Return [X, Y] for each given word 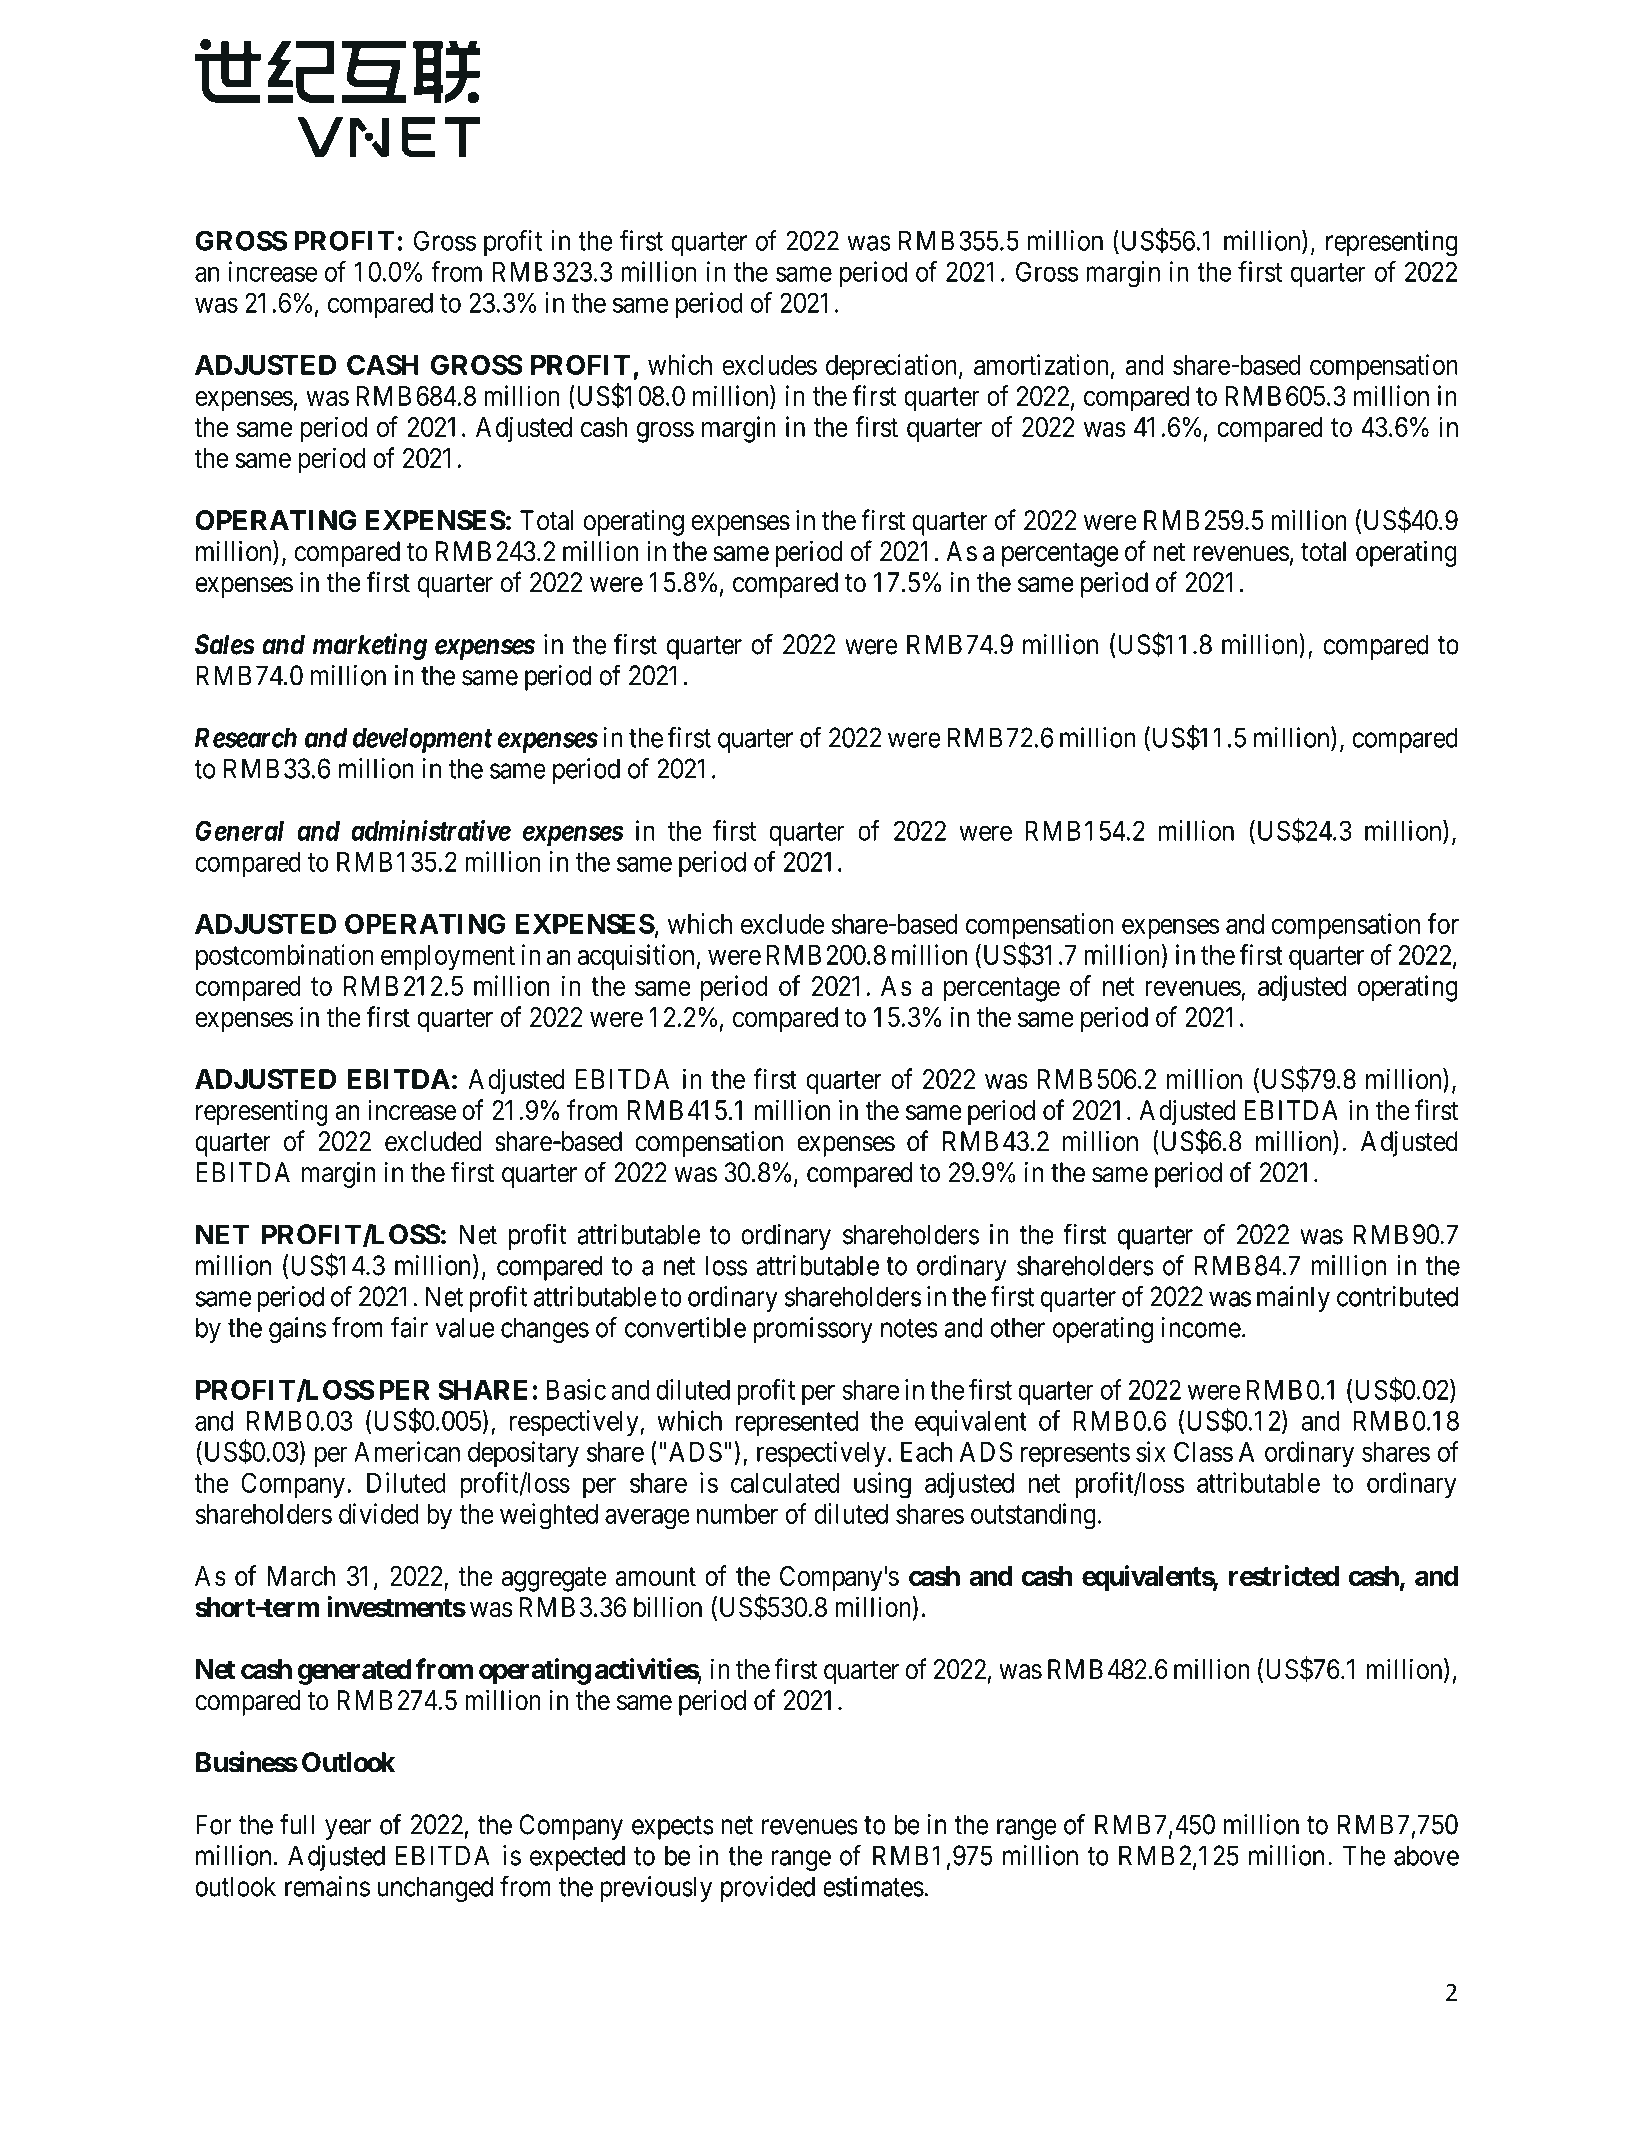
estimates [873, 1886]
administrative [431, 830]
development [423, 740]
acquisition [636, 957]
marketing [370, 646]
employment [448, 958]
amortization [1041, 364]
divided [379, 1513]
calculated [785, 1483]
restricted [1284, 1575]
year [348, 1829]
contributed [1397, 1296]
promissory [813, 1330]
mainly [1293, 1299]
